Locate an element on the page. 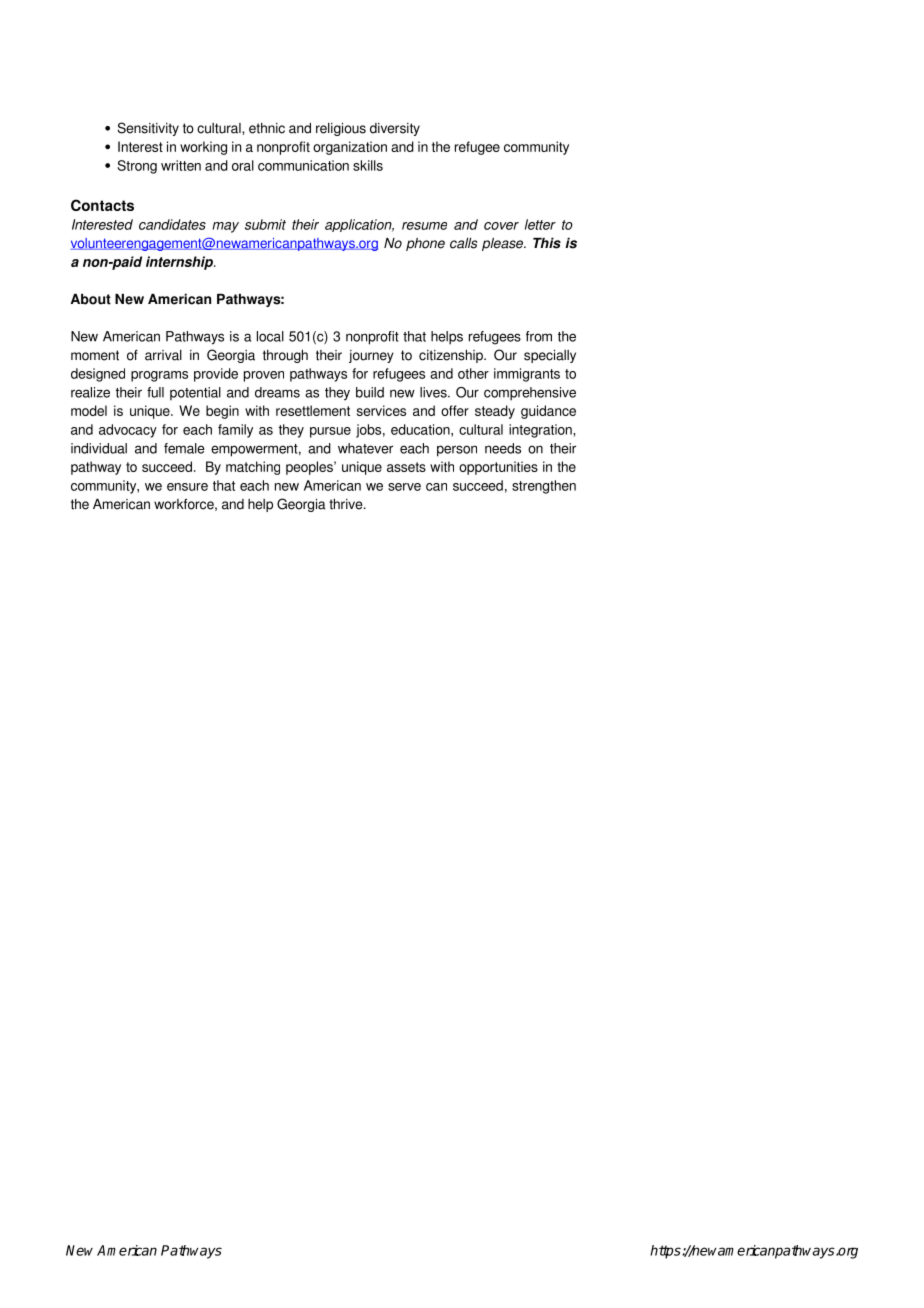 The height and width of the image is (1308, 924). strengthen is located at coordinates (544, 487).
